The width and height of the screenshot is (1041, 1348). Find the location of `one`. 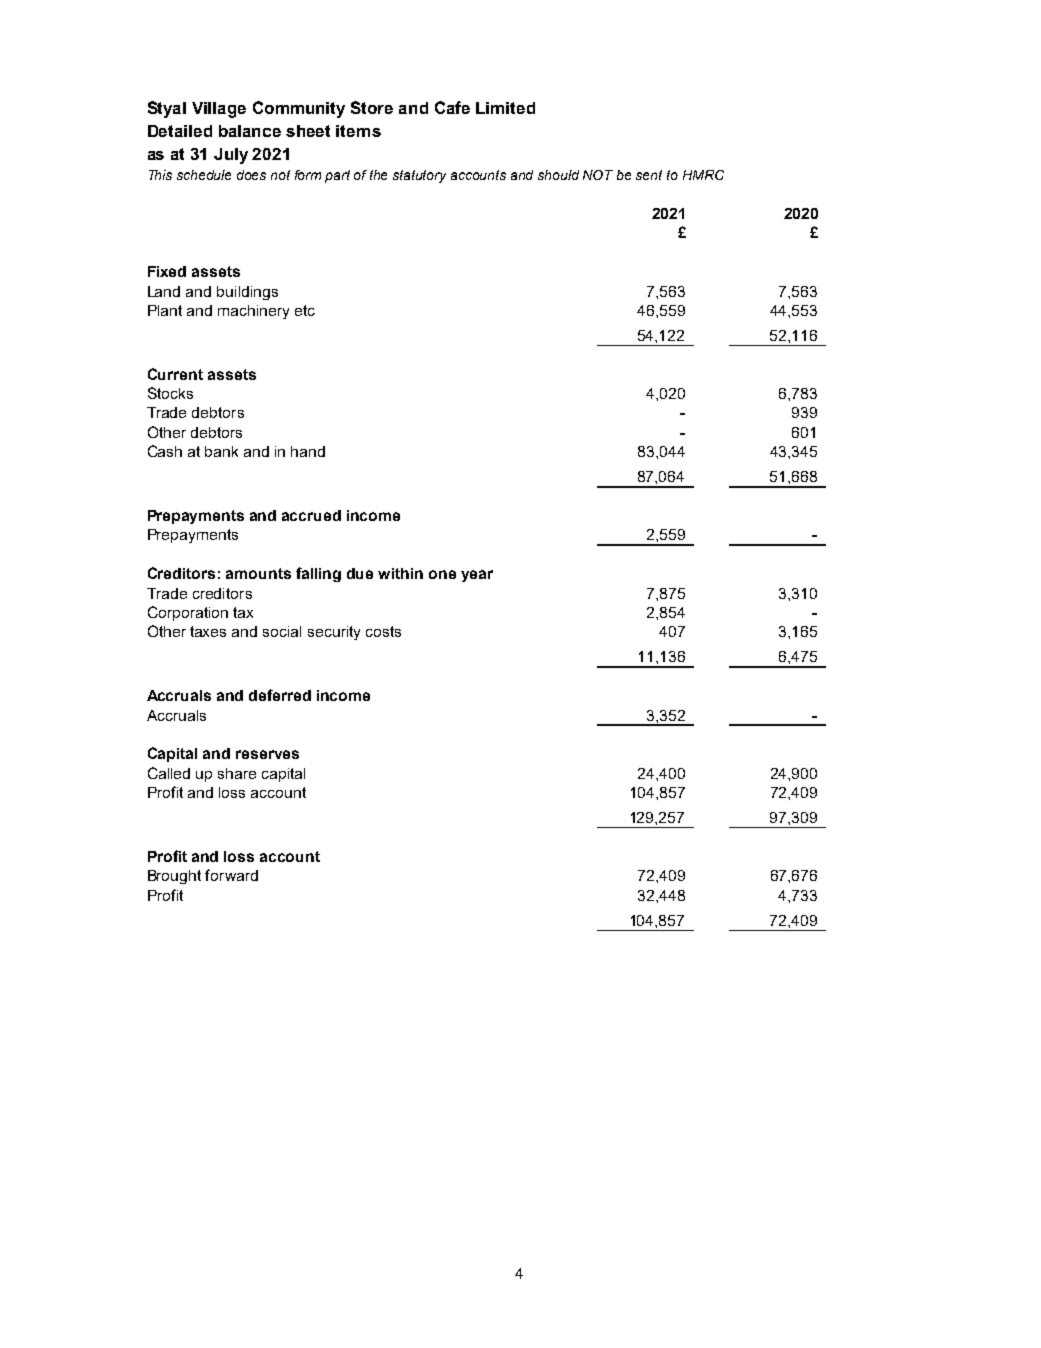

one is located at coordinates (442, 574).
